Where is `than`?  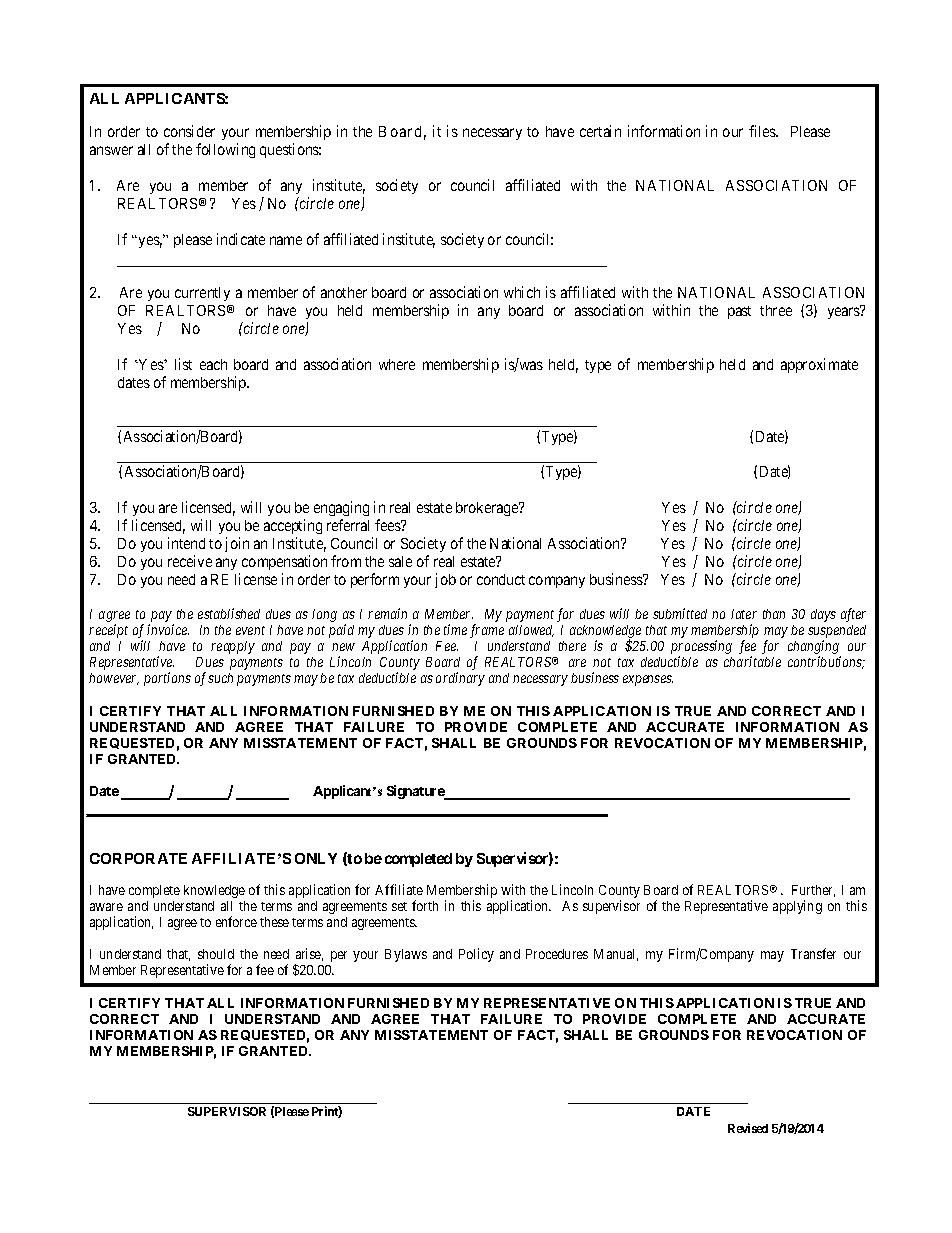 than is located at coordinates (774, 614).
